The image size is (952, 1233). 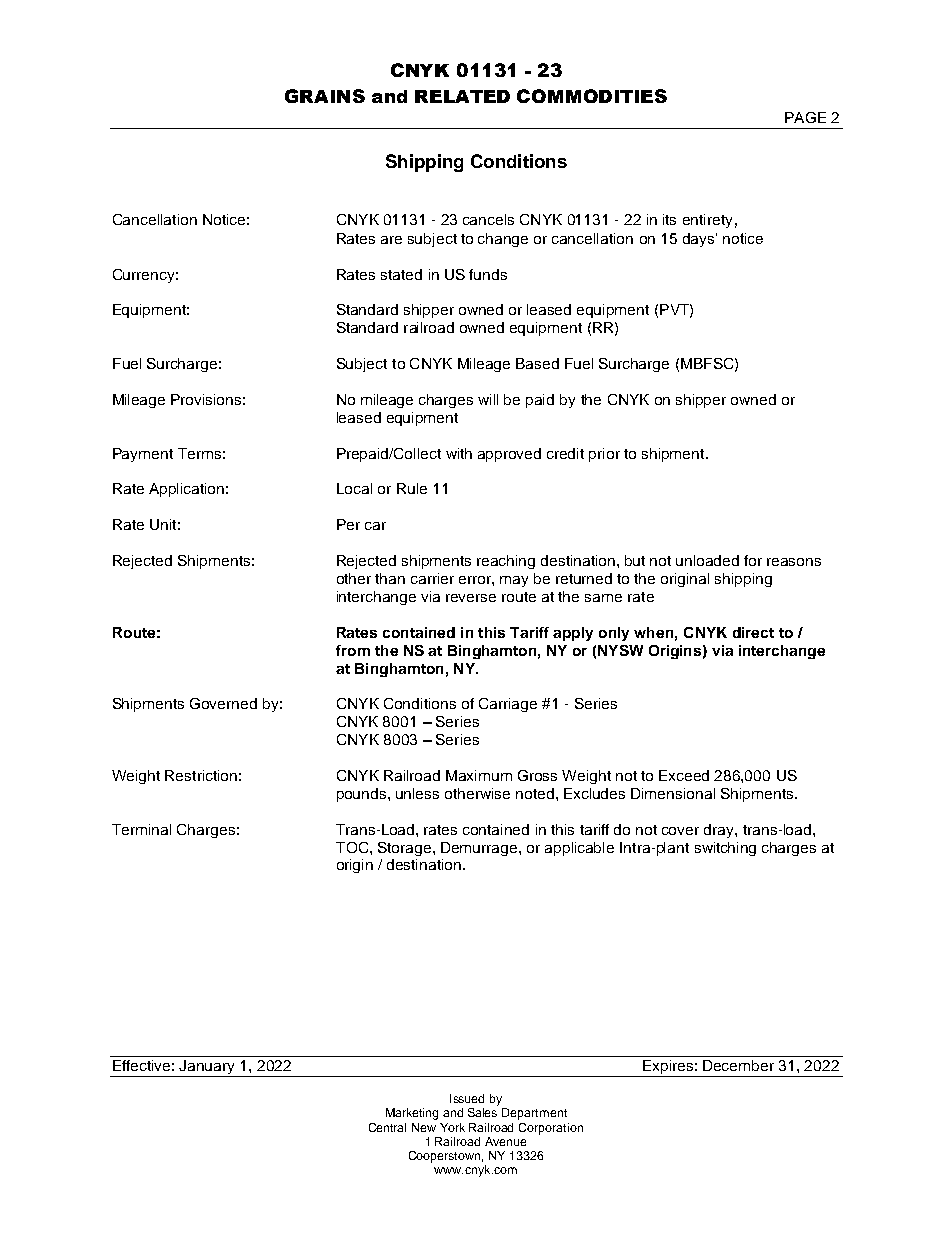 I want to click on reverse, so click(x=471, y=598).
